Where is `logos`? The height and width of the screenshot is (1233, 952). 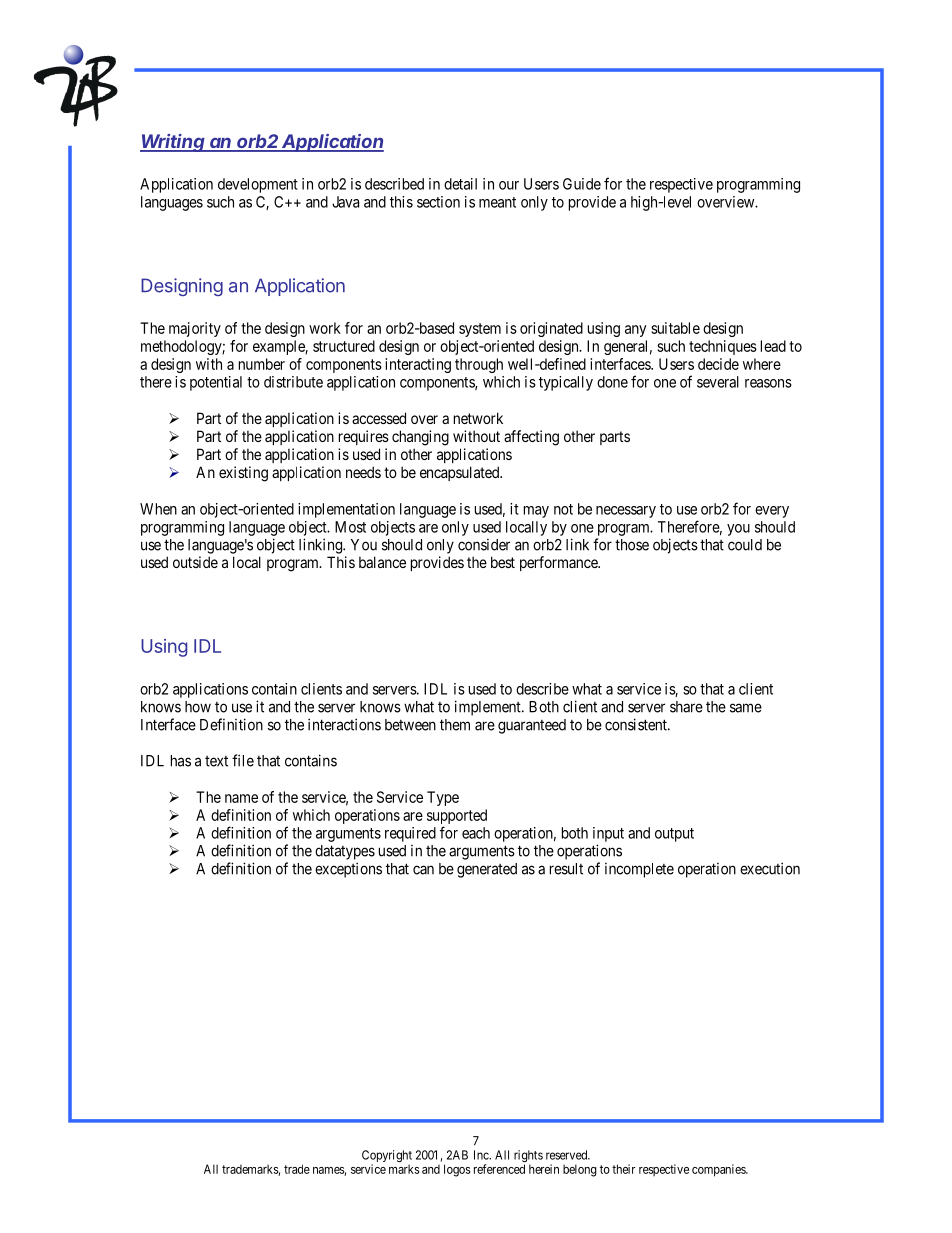 logos is located at coordinates (457, 1170).
